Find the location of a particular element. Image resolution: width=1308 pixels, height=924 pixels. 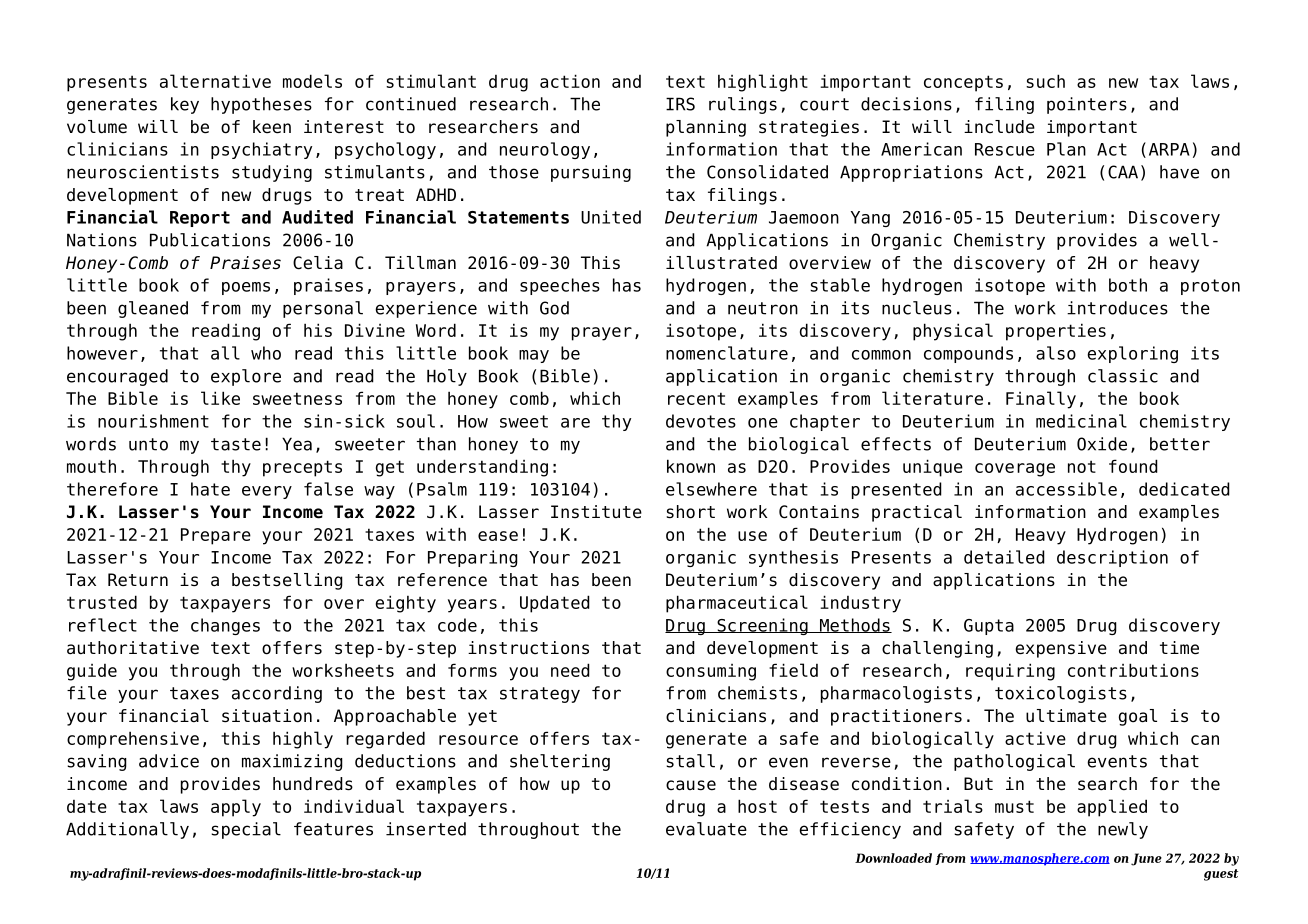

IRS is located at coordinates (680, 104).
